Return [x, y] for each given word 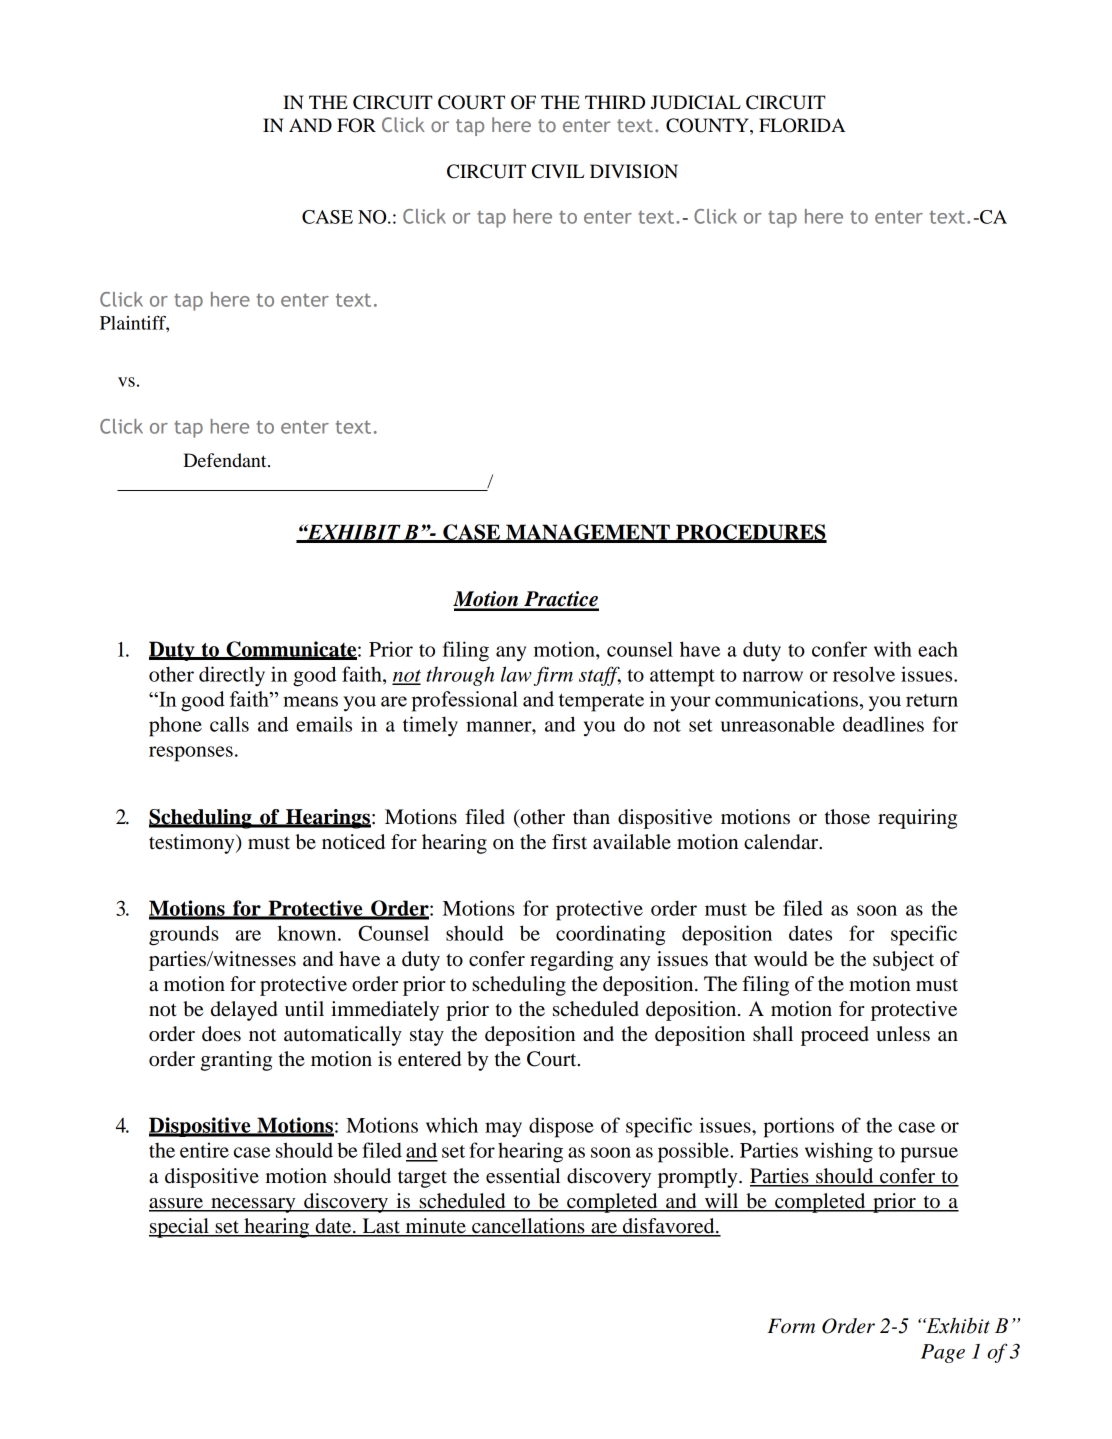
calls [229, 724]
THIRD [615, 102]
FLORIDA [802, 125]
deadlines [883, 724]
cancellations [528, 1227]
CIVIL [558, 171]
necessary [253, 1205]
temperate [601, 702]
